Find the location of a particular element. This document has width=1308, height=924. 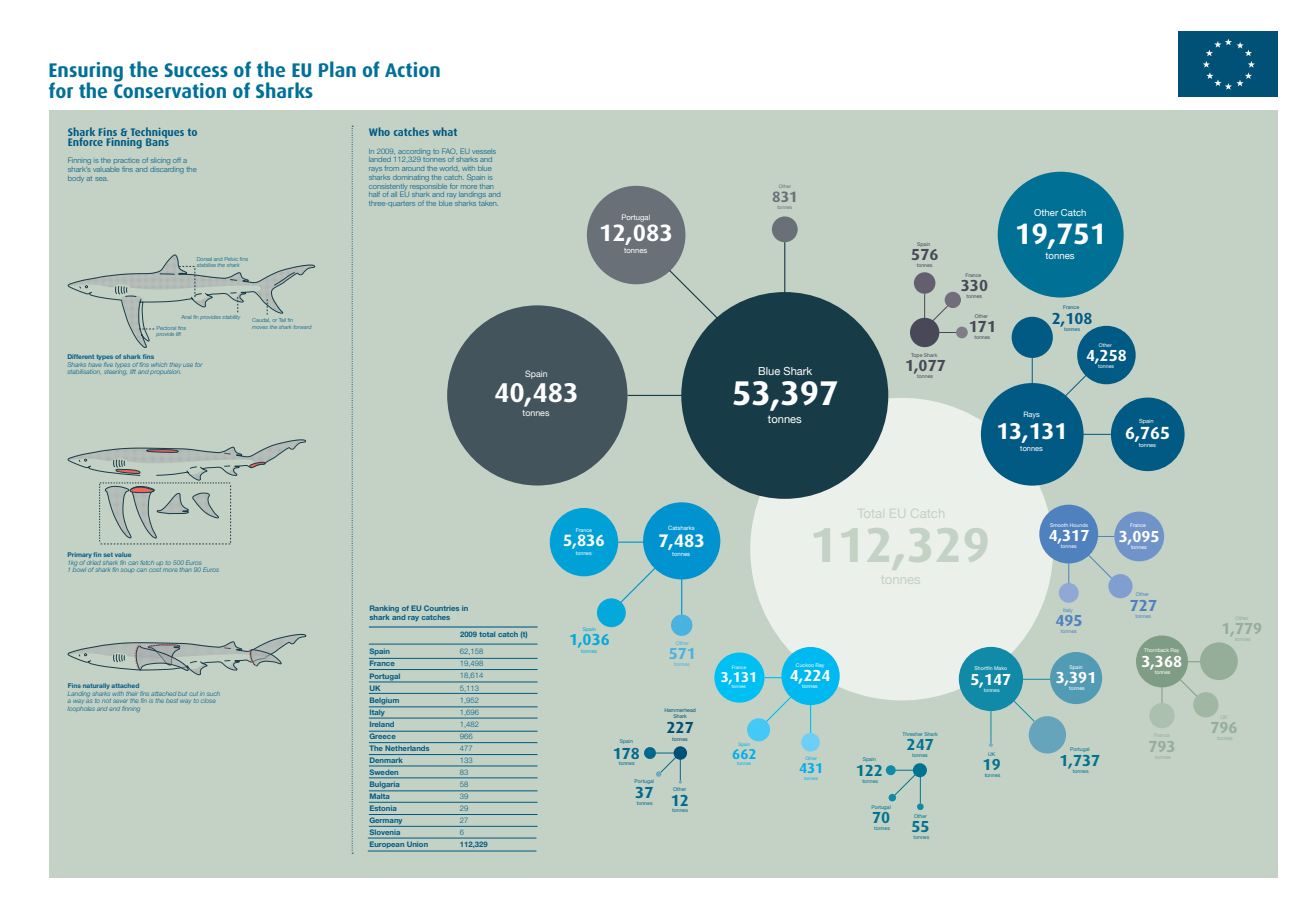

what is located at coordinates (445, 131).
